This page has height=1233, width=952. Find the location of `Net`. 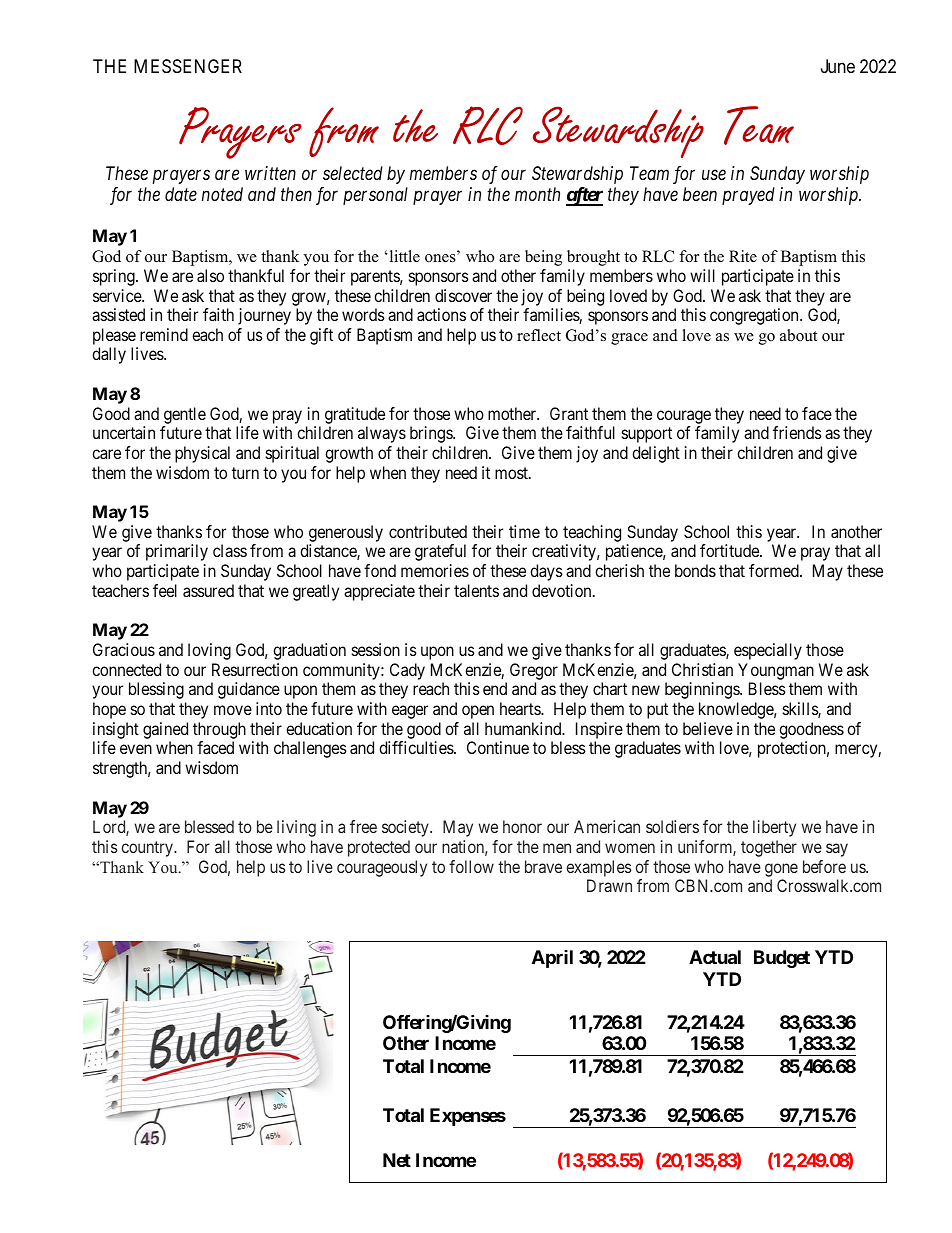

Net is located at coordinates (397, 1160).
